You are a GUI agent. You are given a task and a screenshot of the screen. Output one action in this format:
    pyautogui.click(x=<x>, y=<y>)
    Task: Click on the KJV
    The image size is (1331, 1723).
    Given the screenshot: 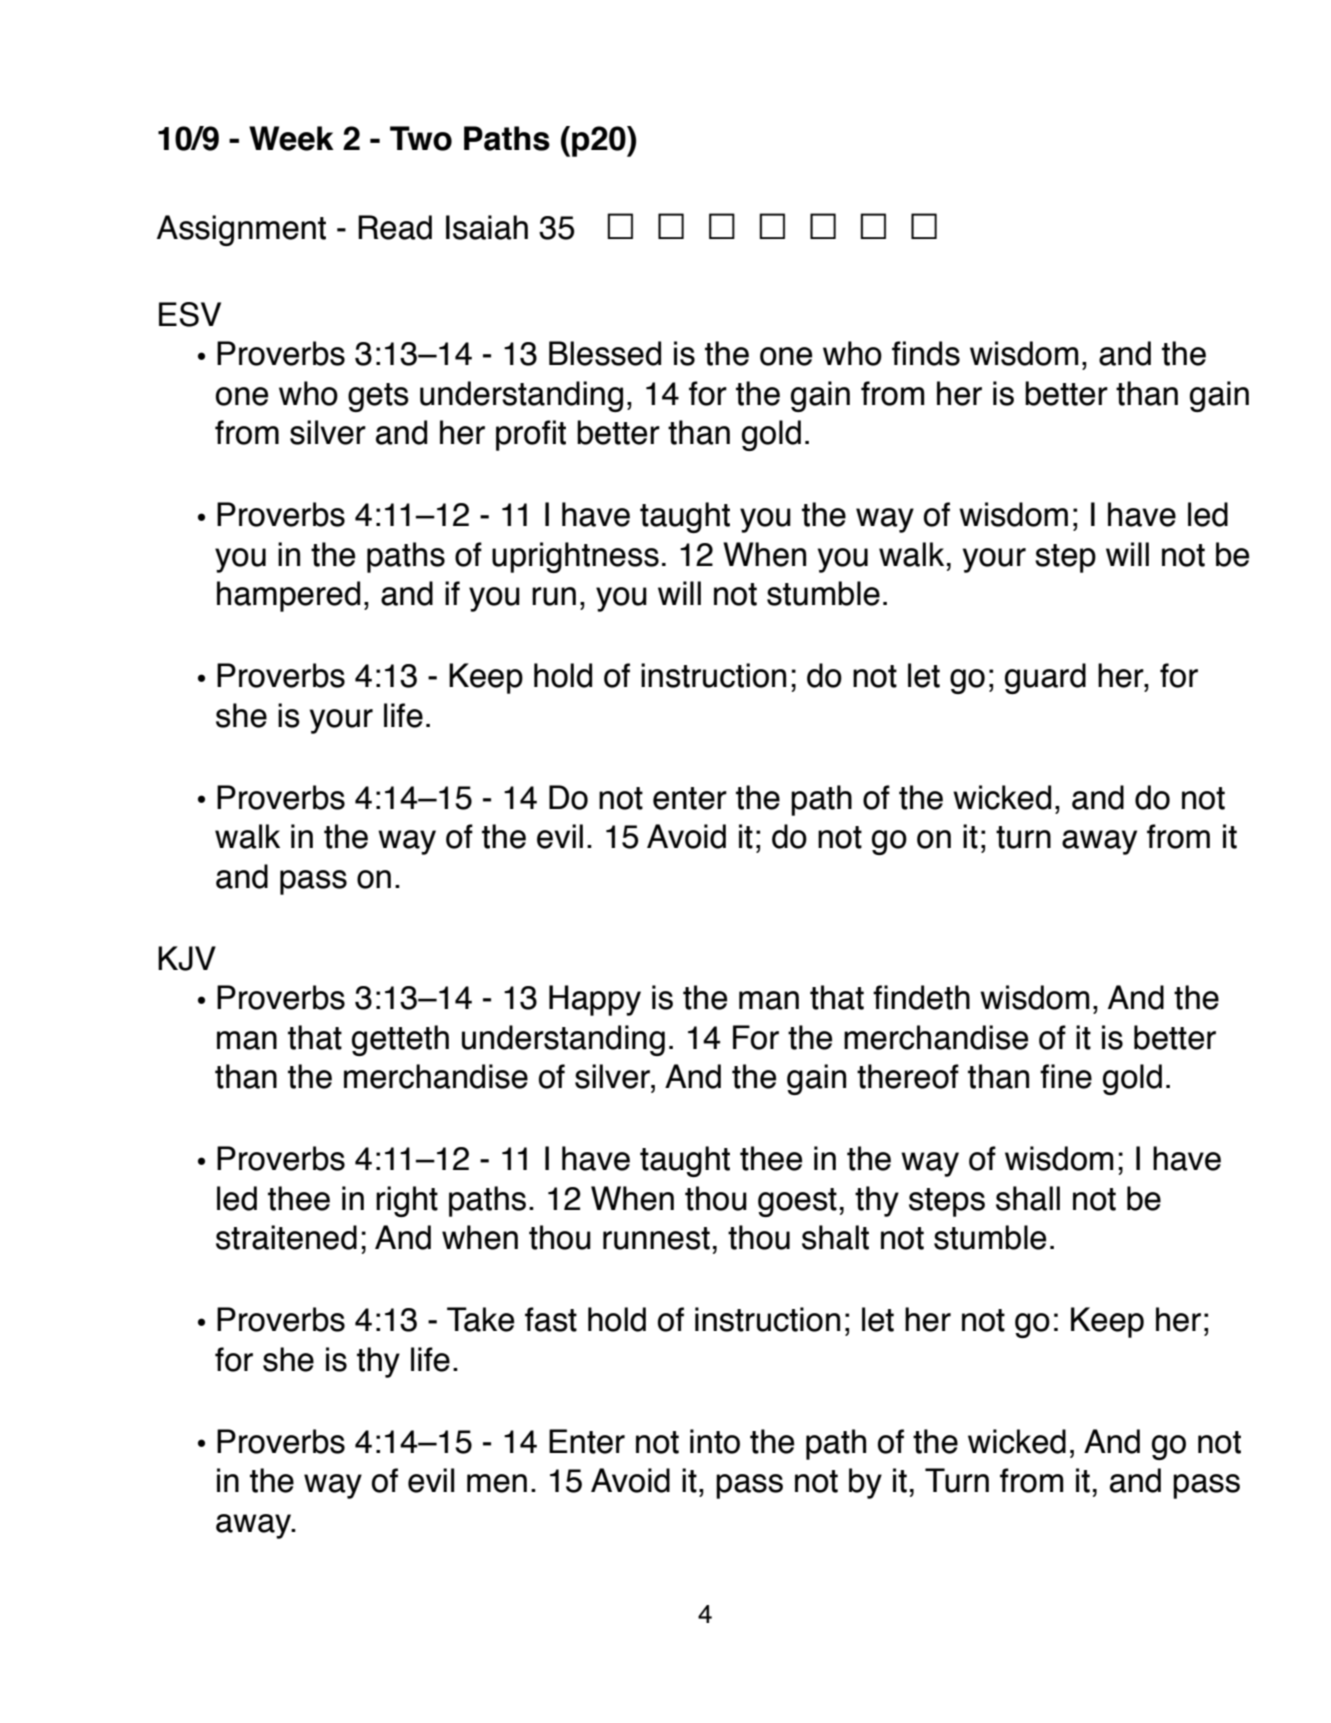 What is the action you would take?
    pyautogui.click(x=187, y=958)
